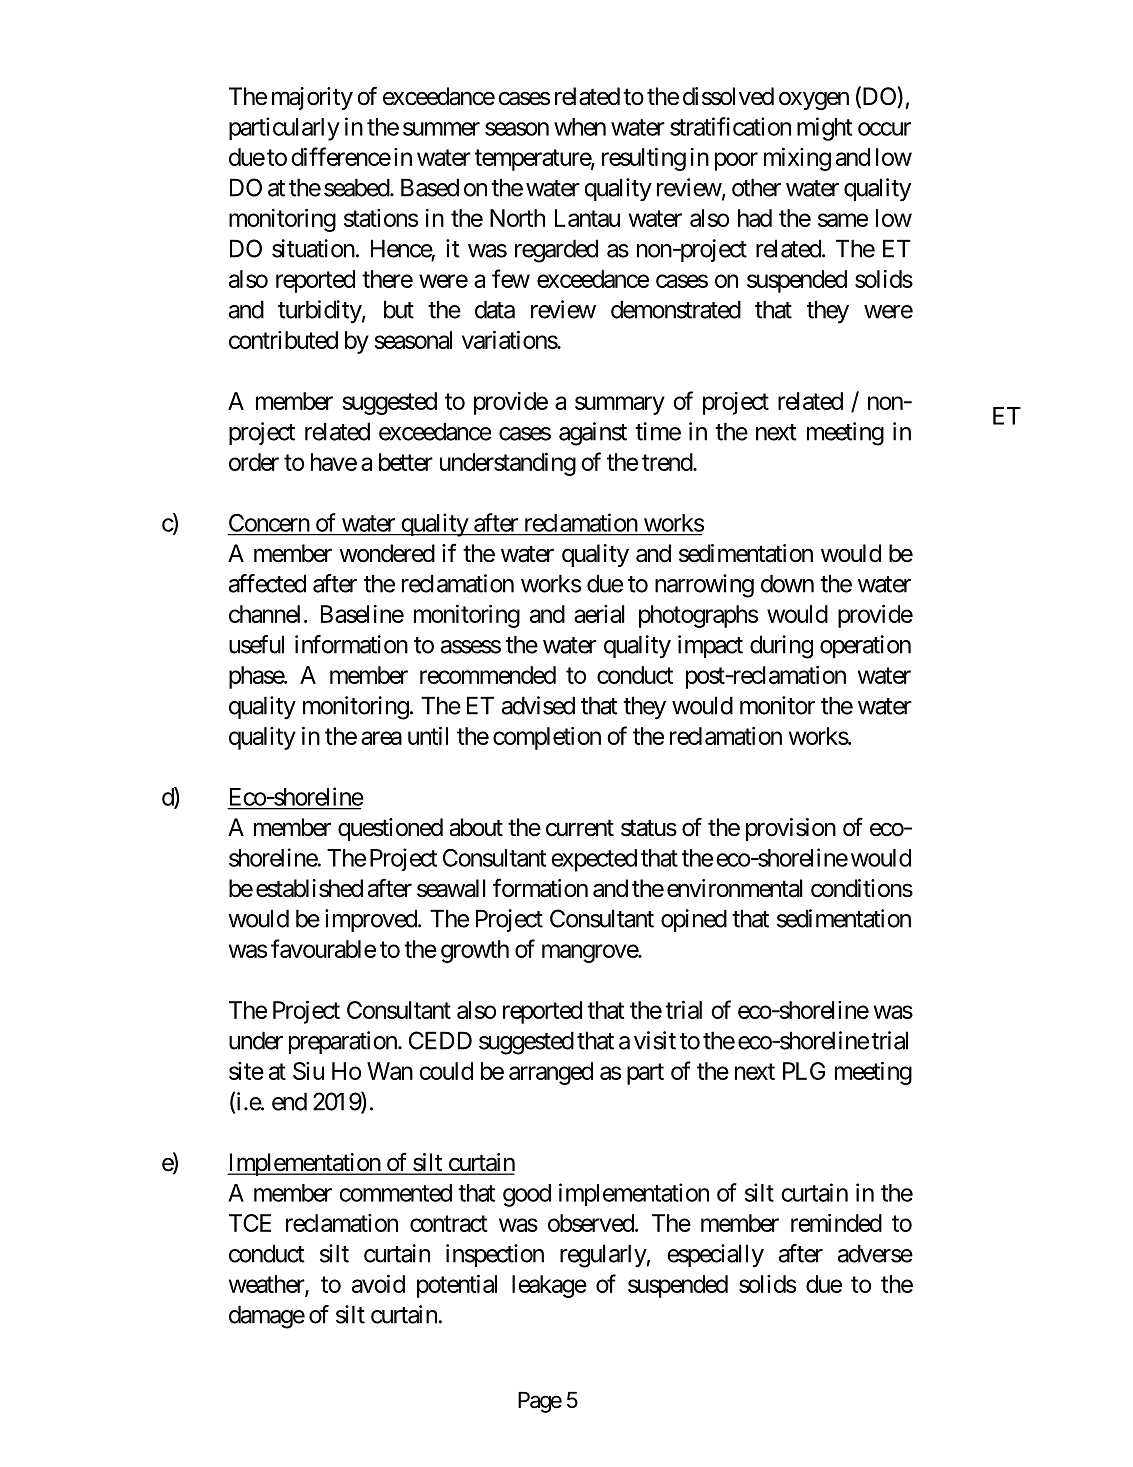 Image resolution: width=1133 pixels, height=1467 pixels. I want to click on contributed, so click(283, 340).
